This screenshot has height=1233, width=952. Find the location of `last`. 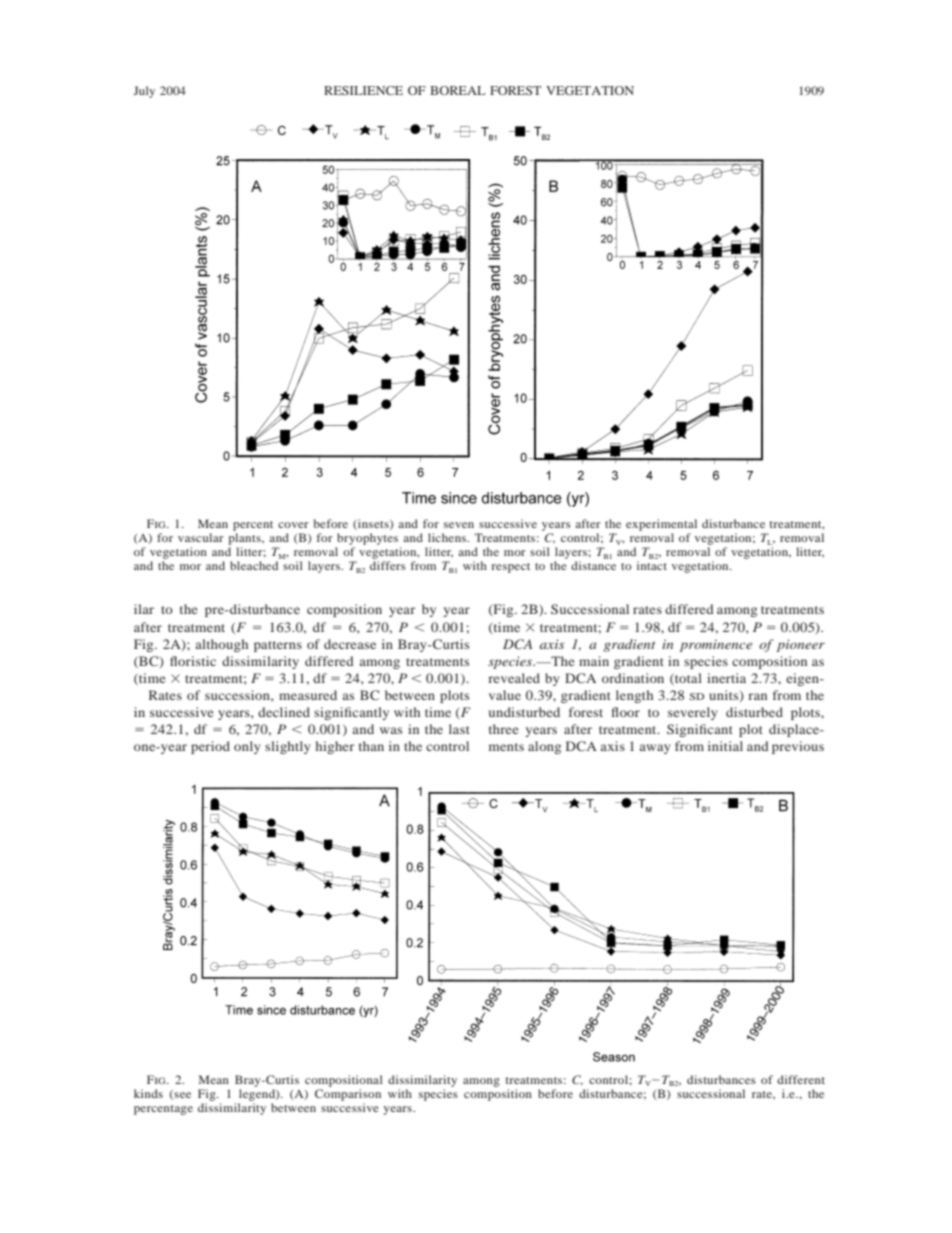

last is located at coordinates (459, 729).
